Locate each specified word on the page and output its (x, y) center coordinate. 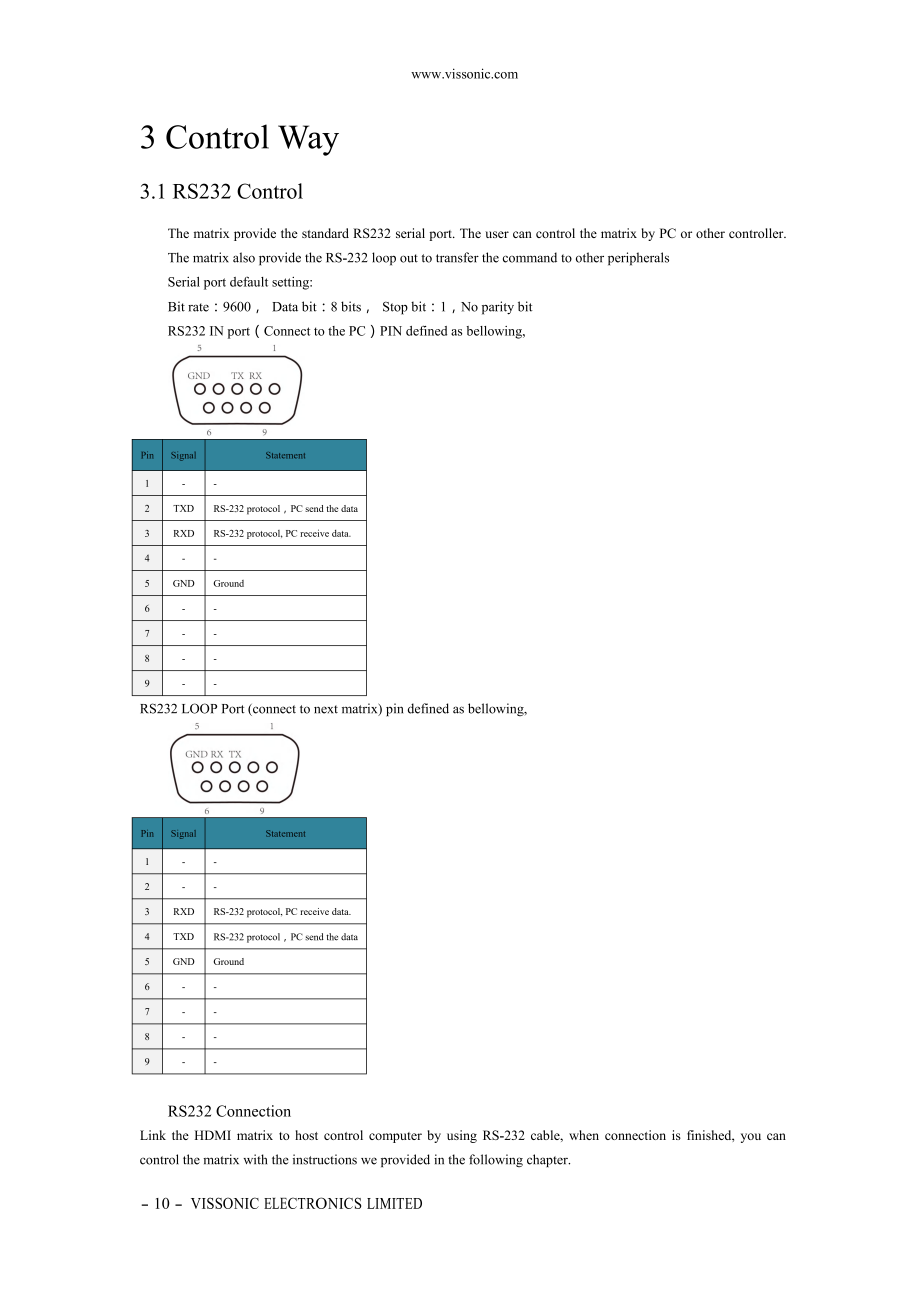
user (497, 234)
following (496, 1160)
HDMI (213, 1135)
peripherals (638, 259)
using (462, 1136)
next (326, 709)
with (255, 1159)
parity (498, 308)
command (530, 257)
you (751, 1138)
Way (308, 140)
